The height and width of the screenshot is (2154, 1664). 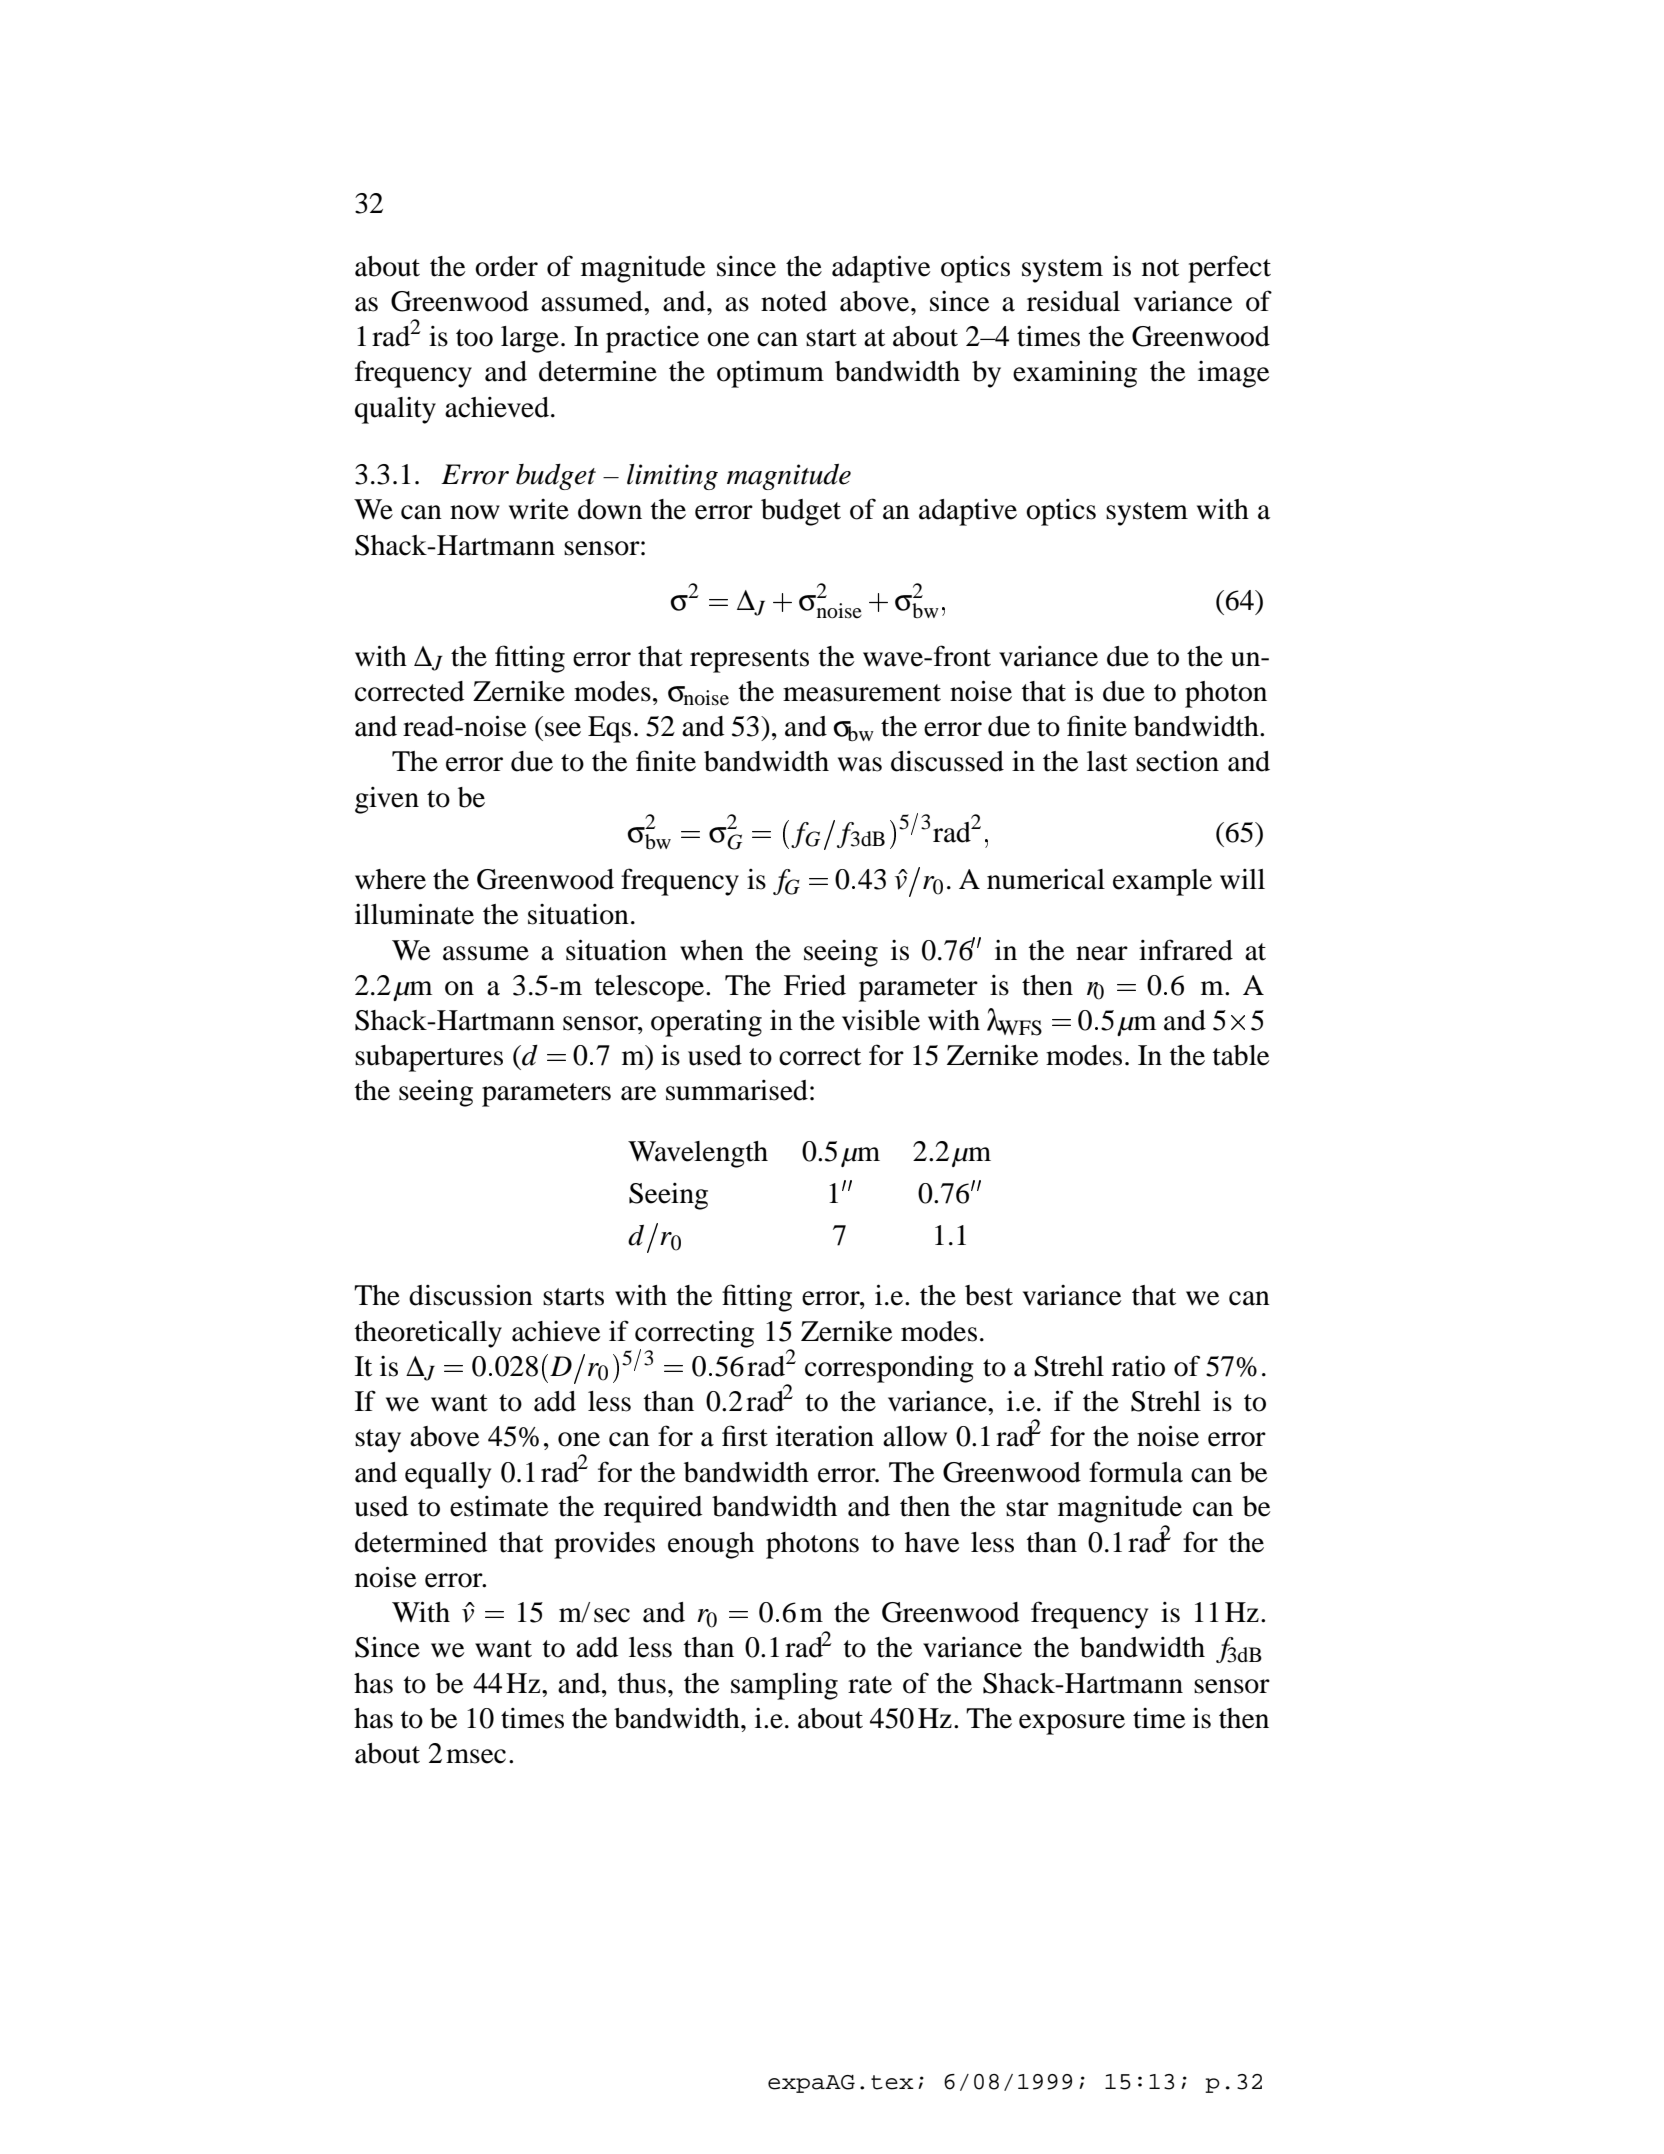 I want to click on residual, so click(x=1073, y=301).
